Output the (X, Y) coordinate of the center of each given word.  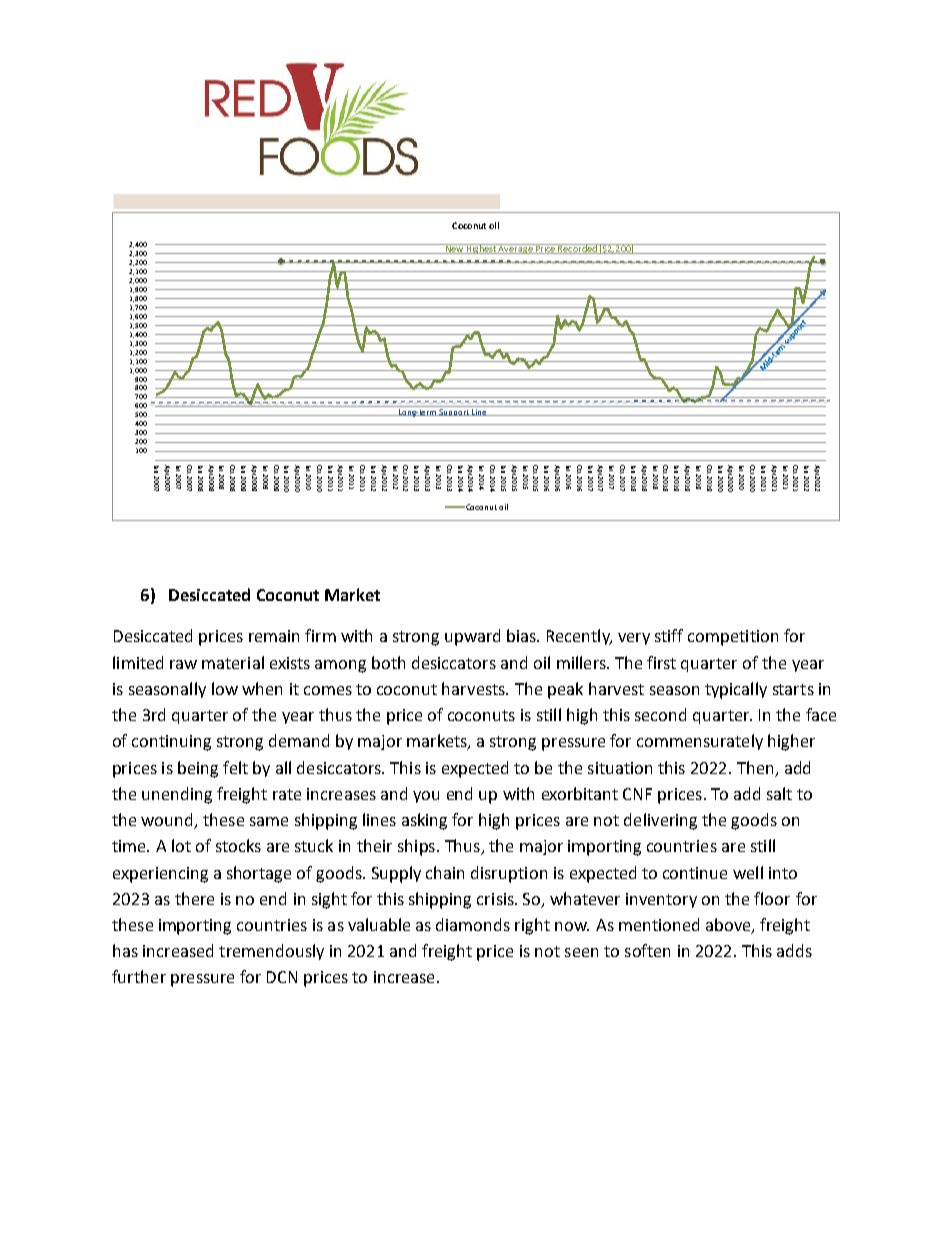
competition (733, 638)
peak (565, 690)
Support (454, 412)
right (532, 926)
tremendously (271, 952)
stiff (669, 635)
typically (736, 690)
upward (472, 637)
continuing (171, 743)
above (729, 926)
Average (516, 249)
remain (274, 636)
